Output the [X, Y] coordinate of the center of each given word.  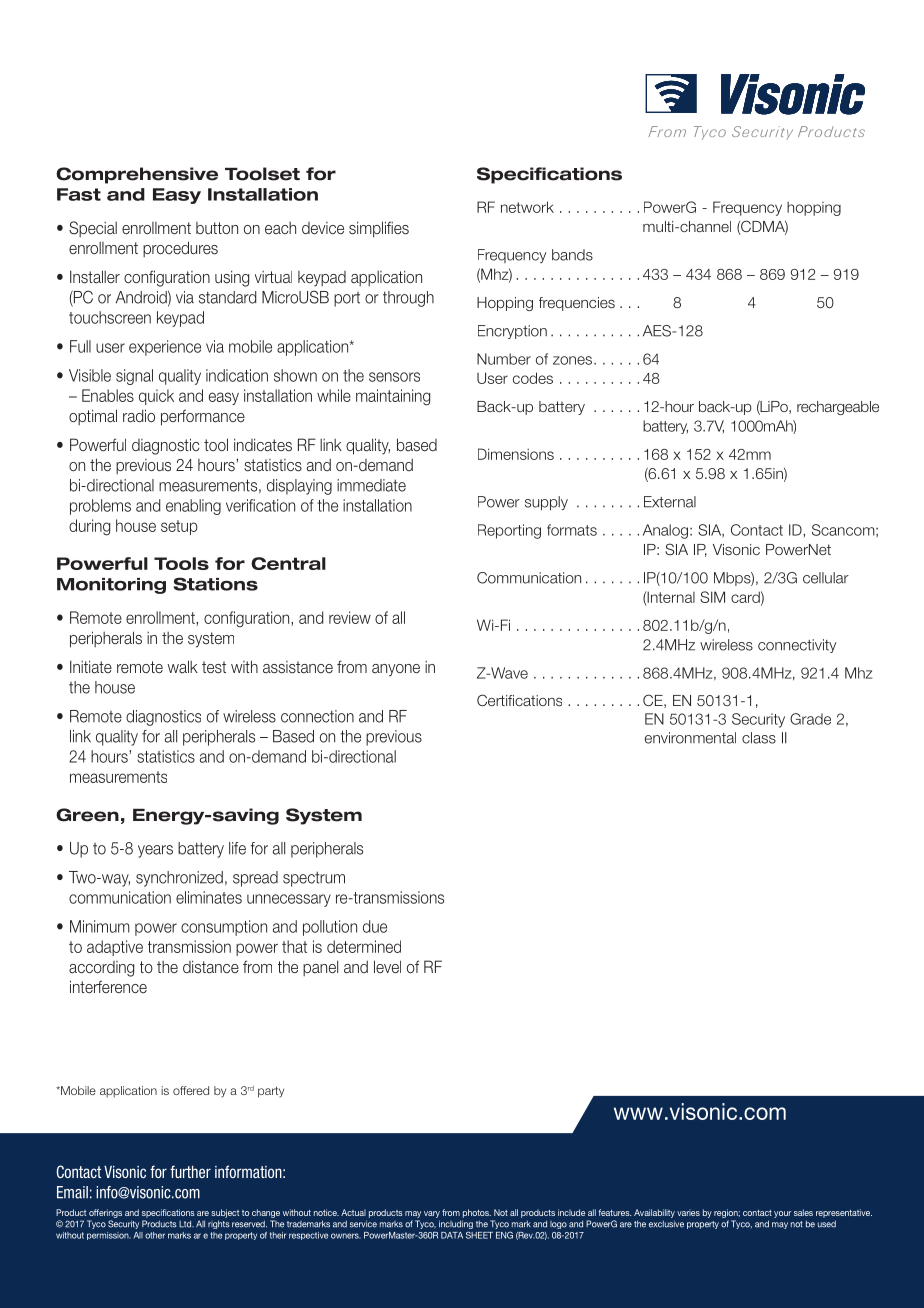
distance [211, 967]
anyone [396, 670]
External [670, 502]
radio [139, 416]
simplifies [379, 229]
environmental [690, 738]
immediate [371, 485]
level [387, 967]
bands [572, 255]
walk [182, 667]
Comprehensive [137, 175]
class [759, 738]
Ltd [186, 1224]
